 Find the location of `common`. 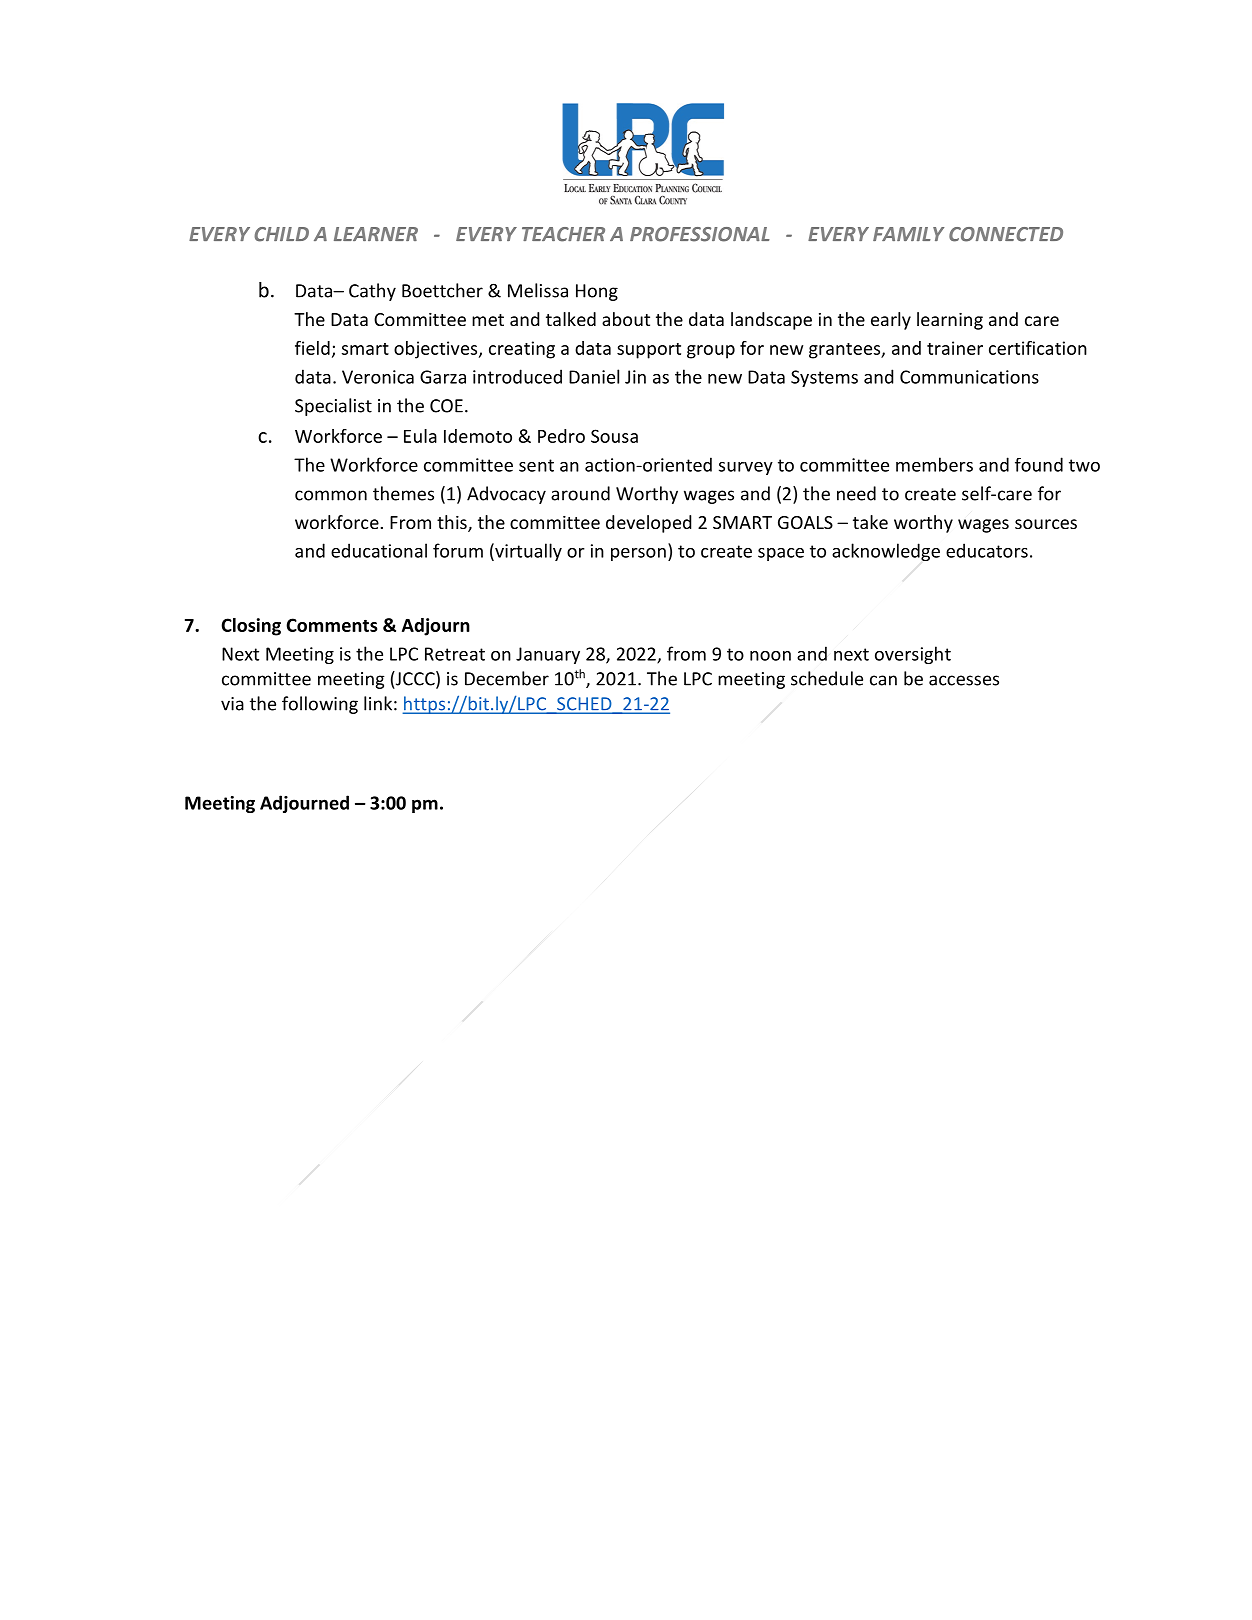

common is located at coordinates (331, 495).
